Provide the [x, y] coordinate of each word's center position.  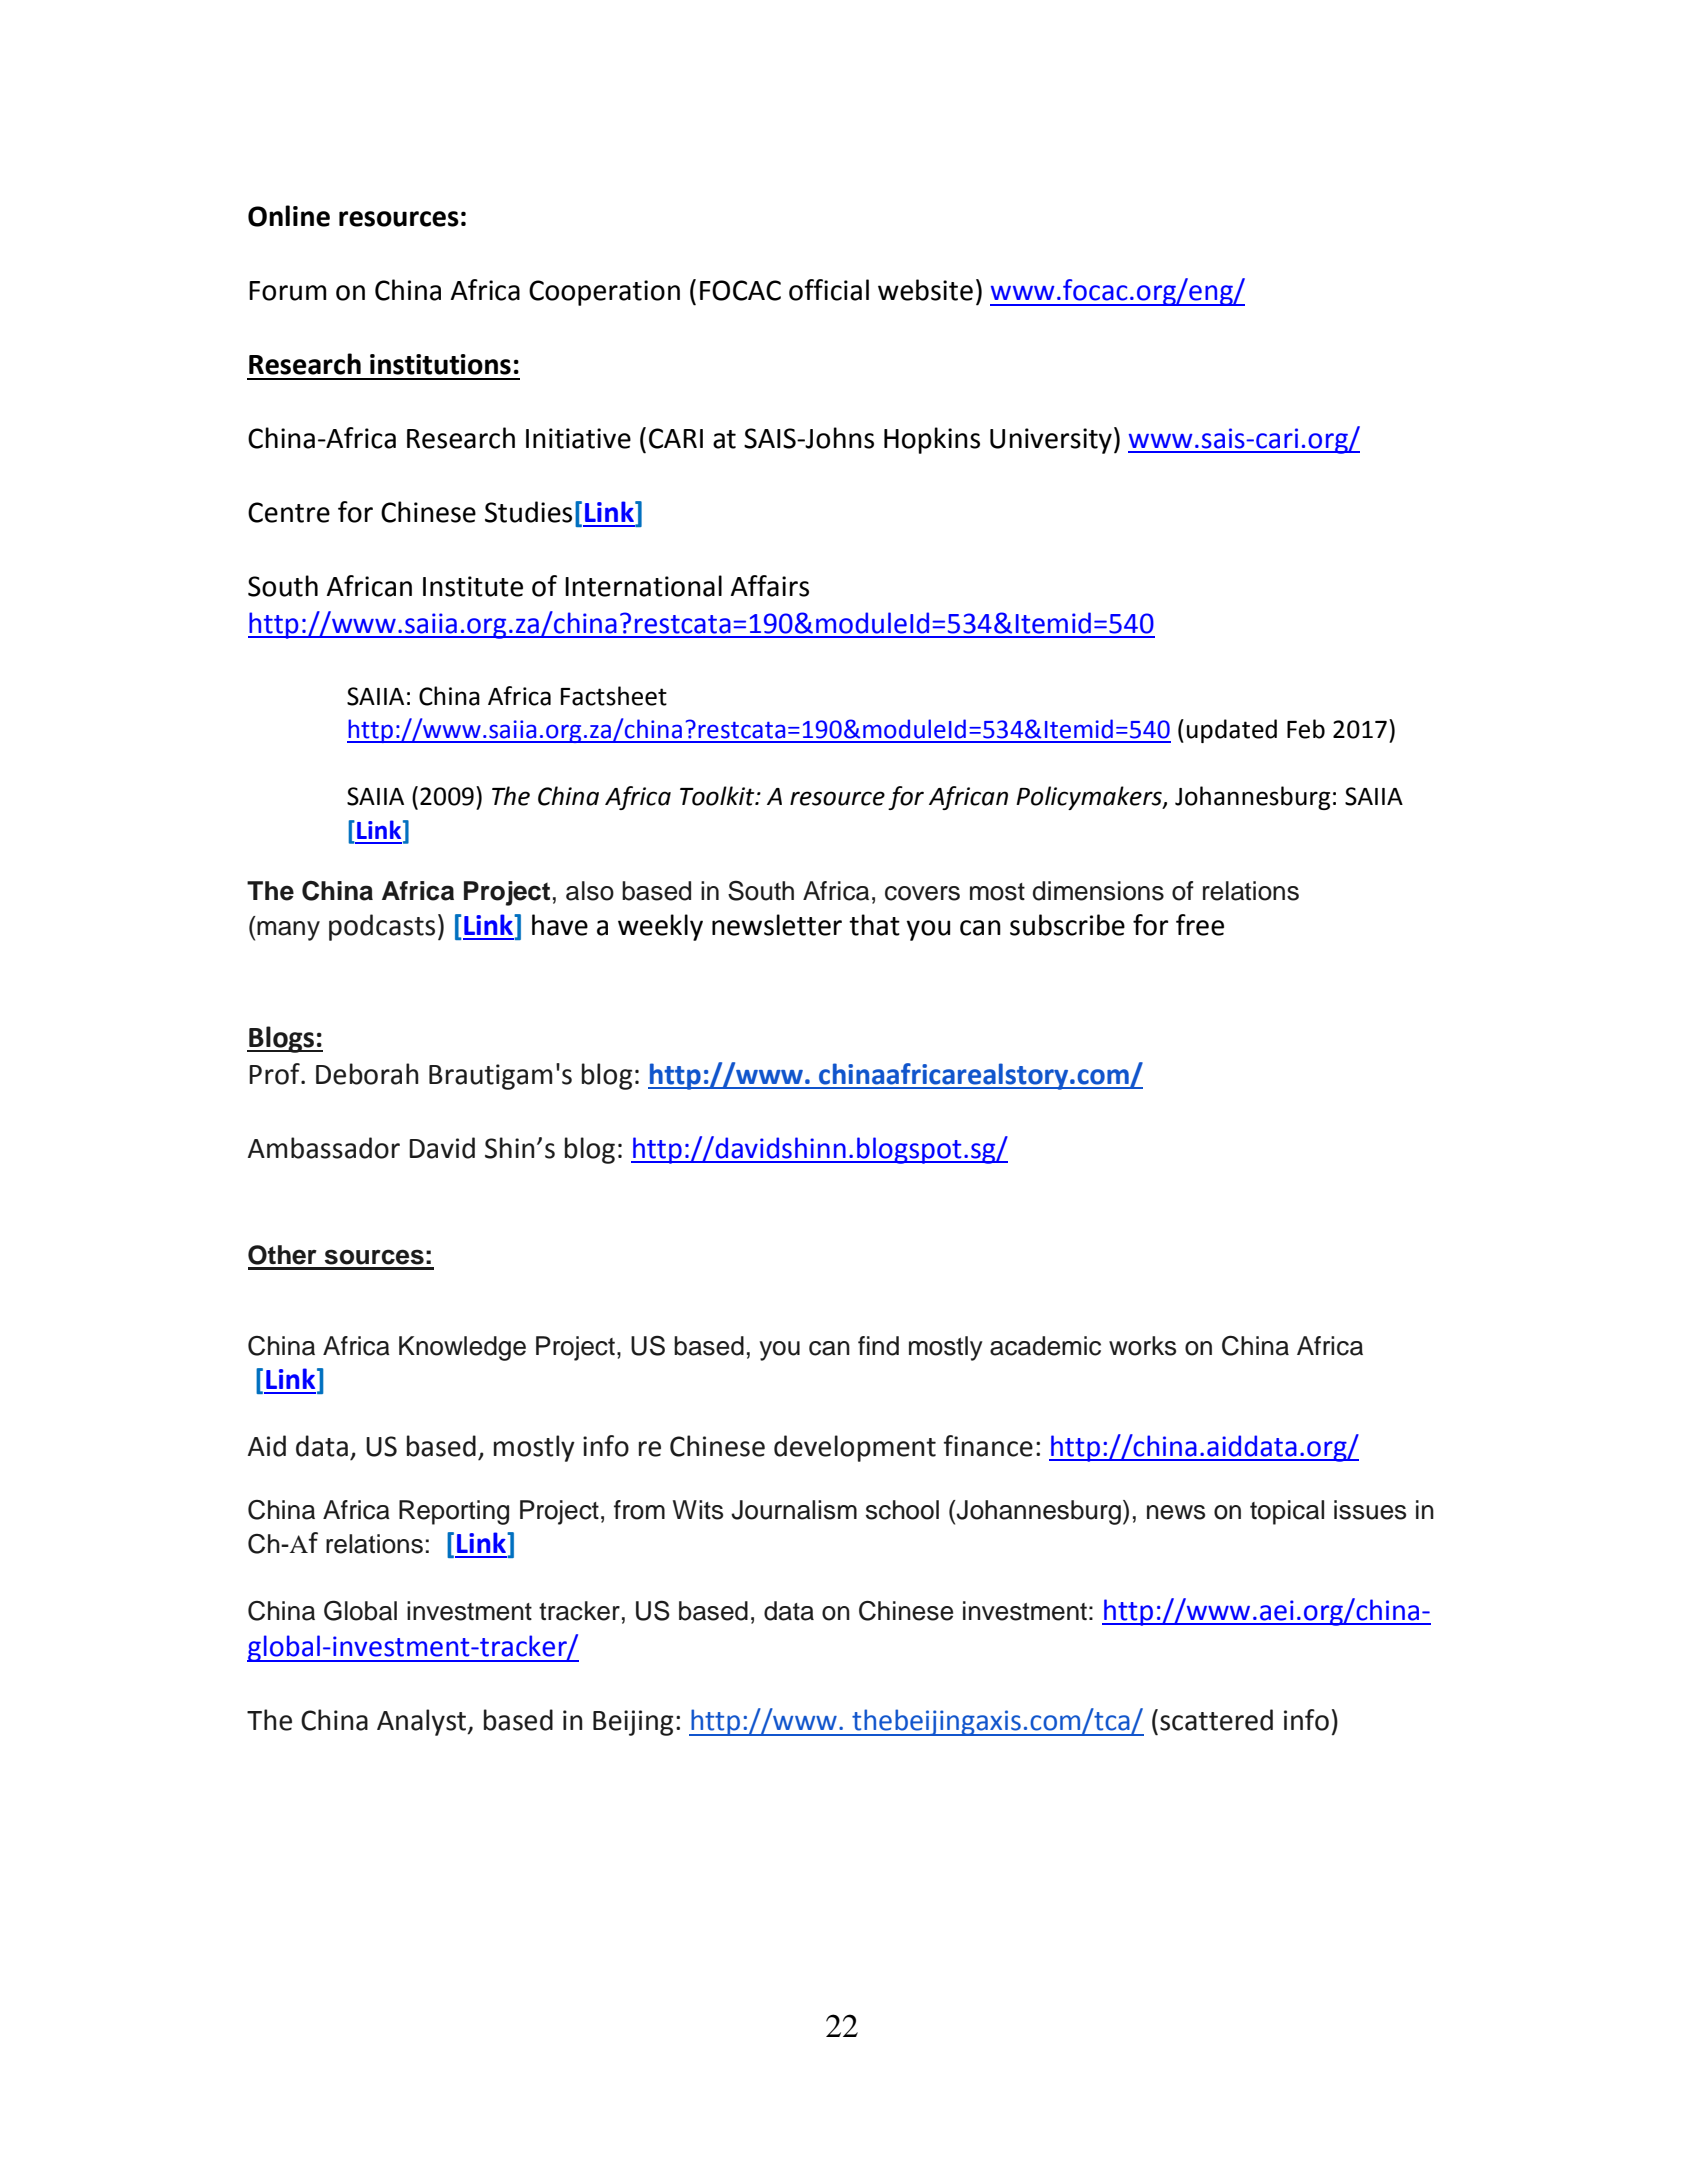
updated [1232, 731]
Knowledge [462, 1348]
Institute [473, 586]
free [1200, 925]
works [1142, 1346]
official [829, 290]
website [925, 290]
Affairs [770, 586]
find [878, 1346]
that [874, 925]
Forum [288, 291]
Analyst [423, 1722]
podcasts [382, 927]
